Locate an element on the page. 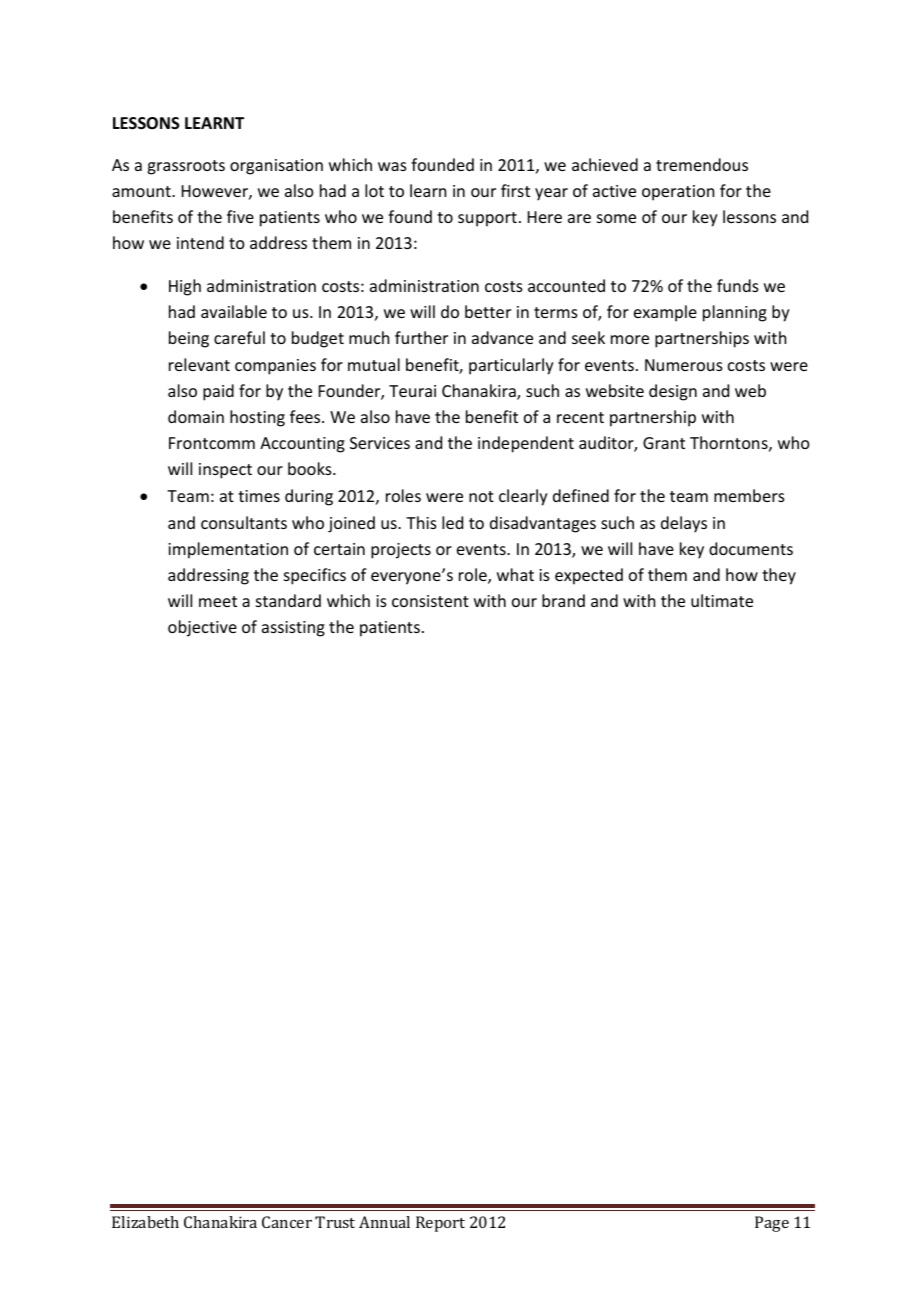 Image resolution: width=924 pixels, height=1308 pixels. not is located at coordinates (481, 496).
